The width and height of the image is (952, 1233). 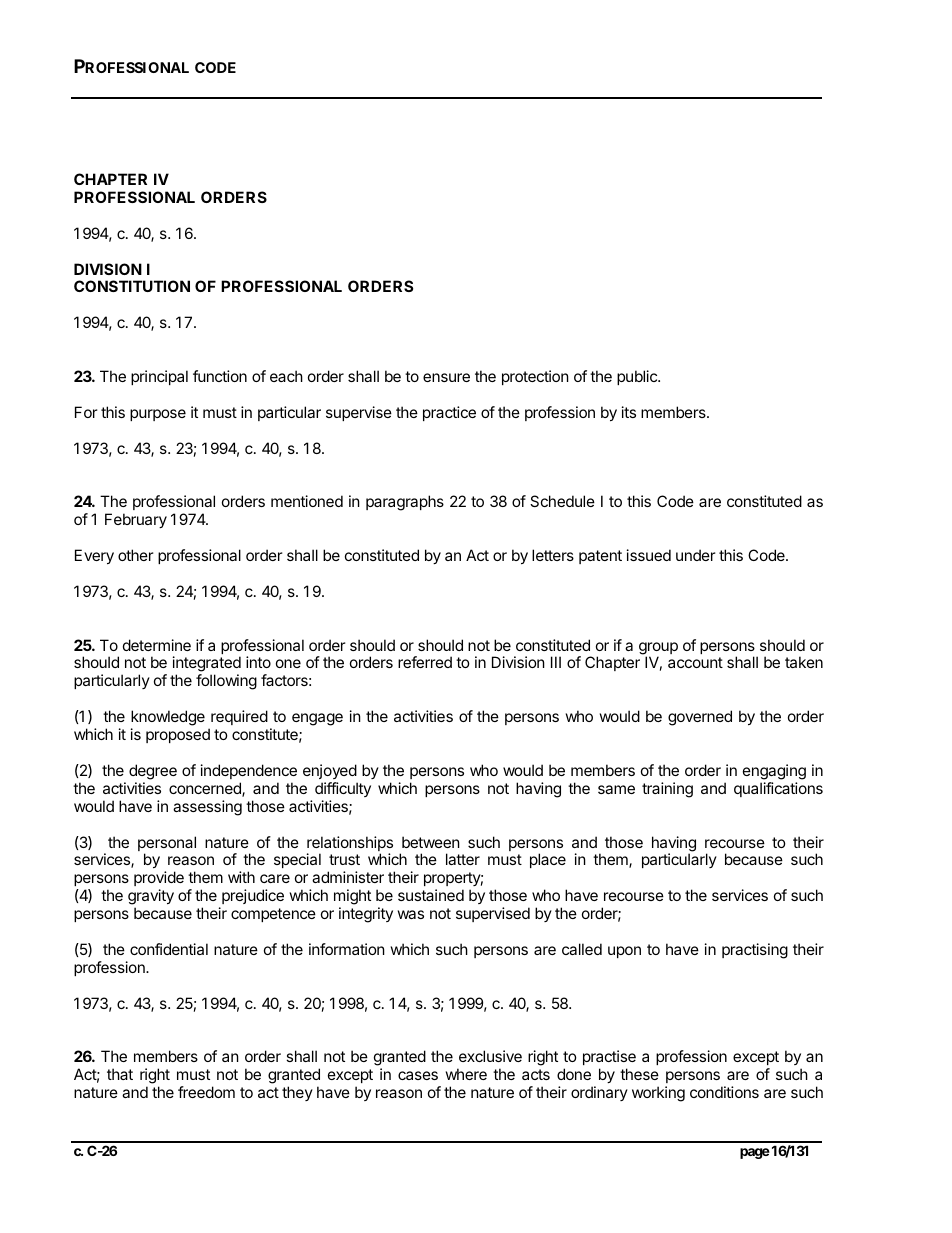 What do you see at coordinates (132, 286) in the image?
I see `CONSTITUTION` at bounding box center [132, 286].
